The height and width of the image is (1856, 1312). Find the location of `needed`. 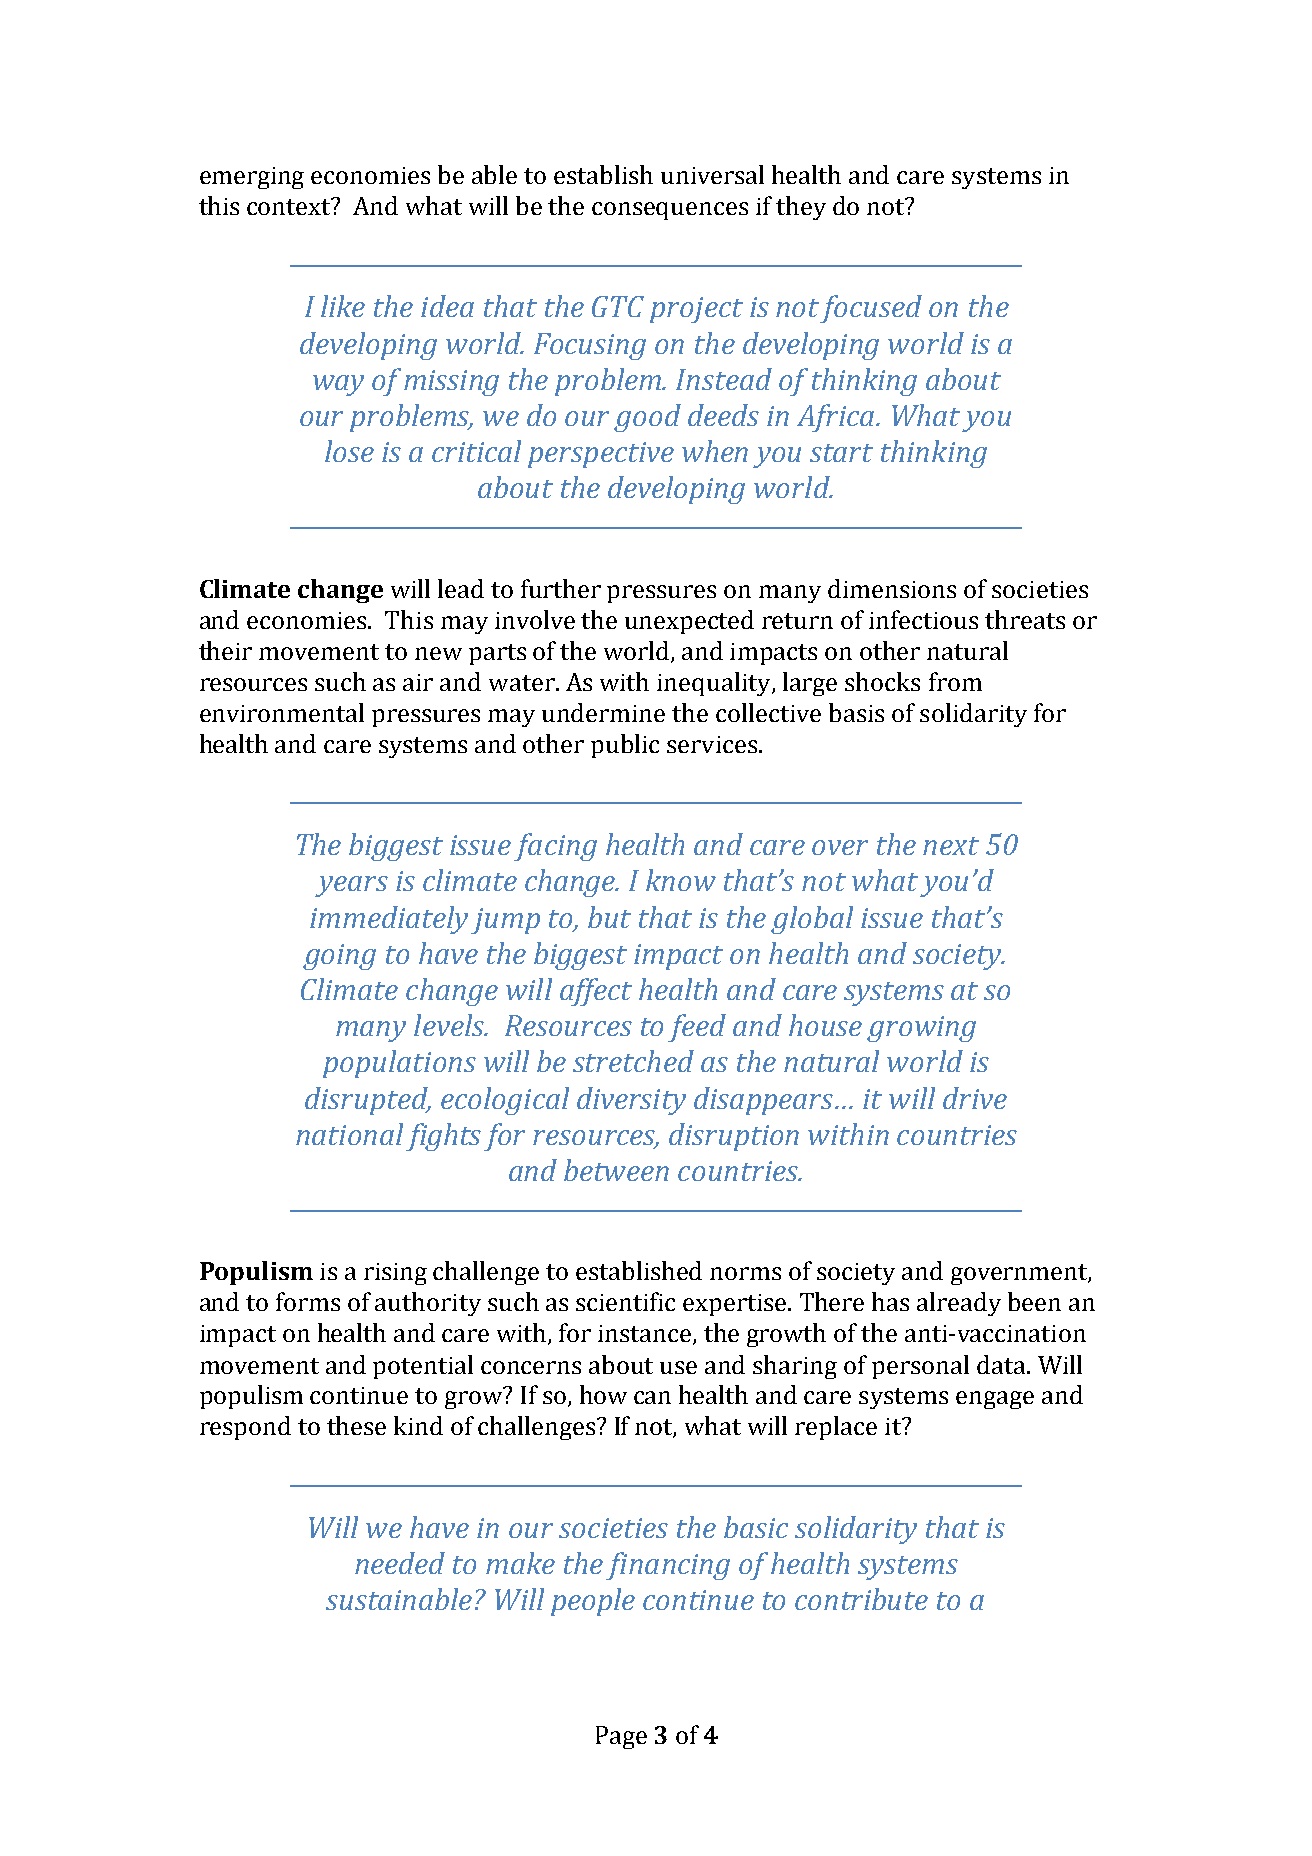

needed is located at coordinates (400, 1563).
